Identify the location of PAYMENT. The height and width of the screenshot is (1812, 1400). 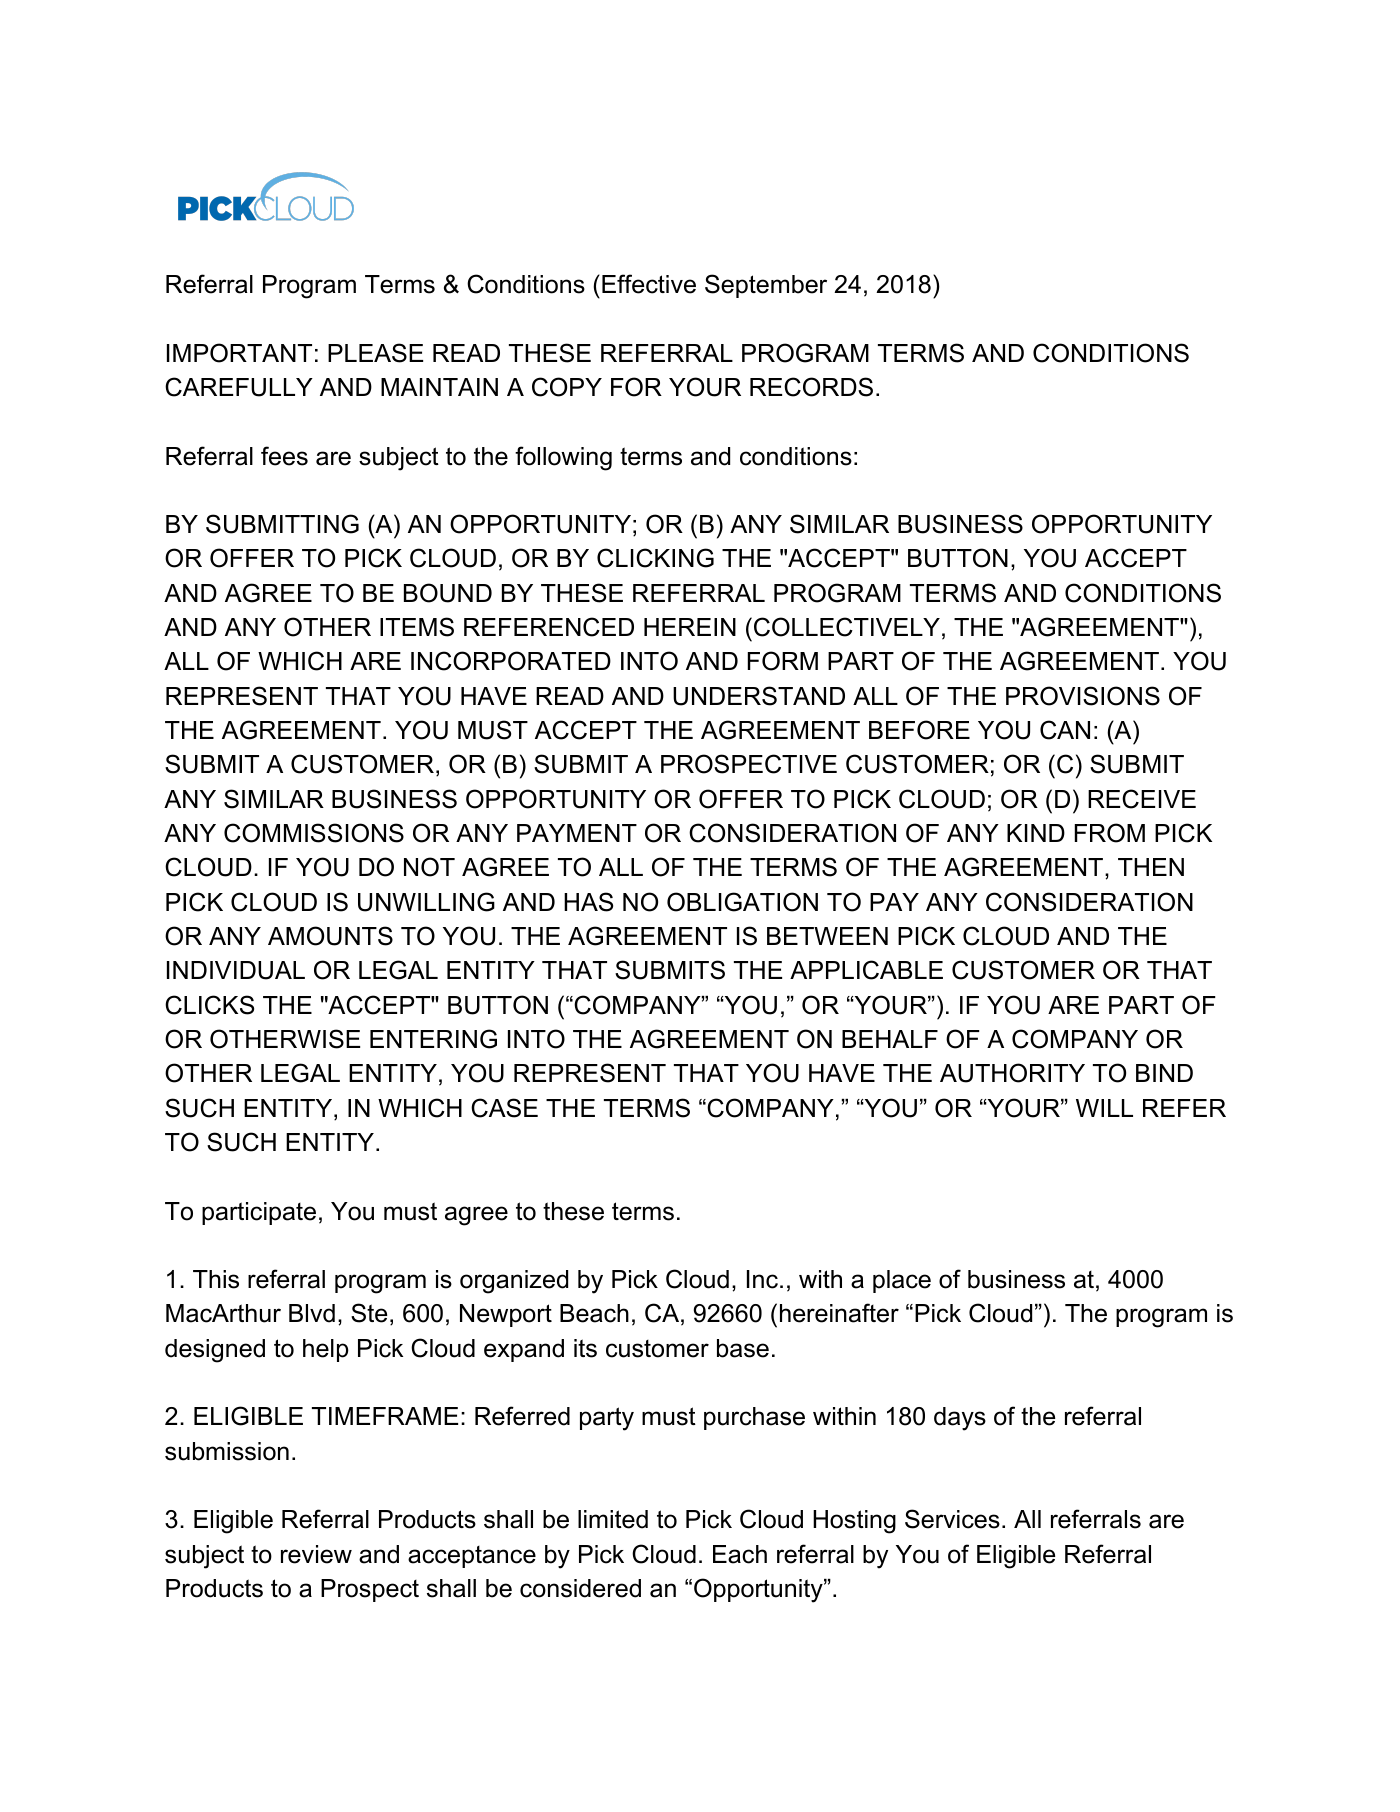
(577, 833).
